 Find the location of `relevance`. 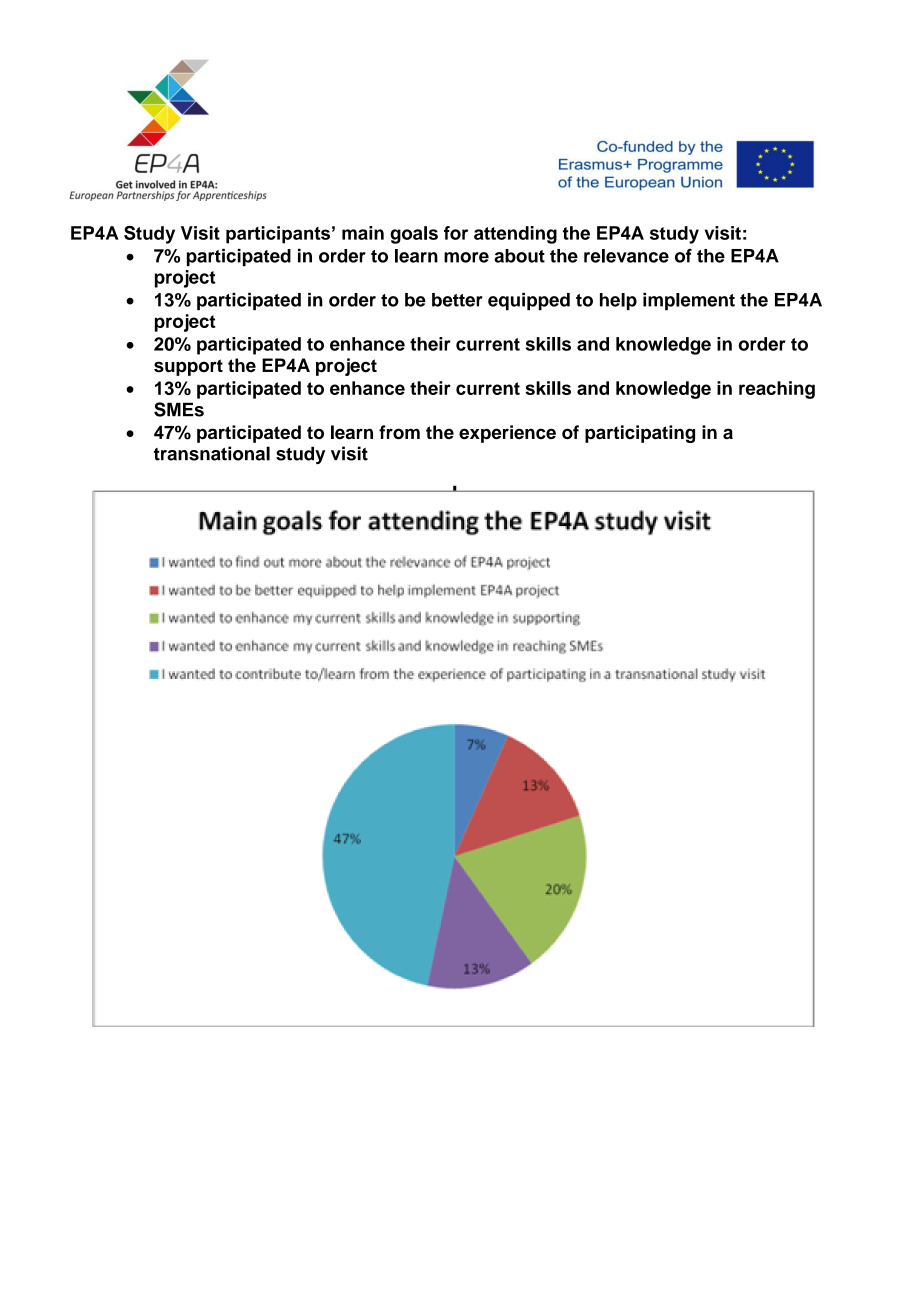

relevance is located at coordinates (626, 256).
